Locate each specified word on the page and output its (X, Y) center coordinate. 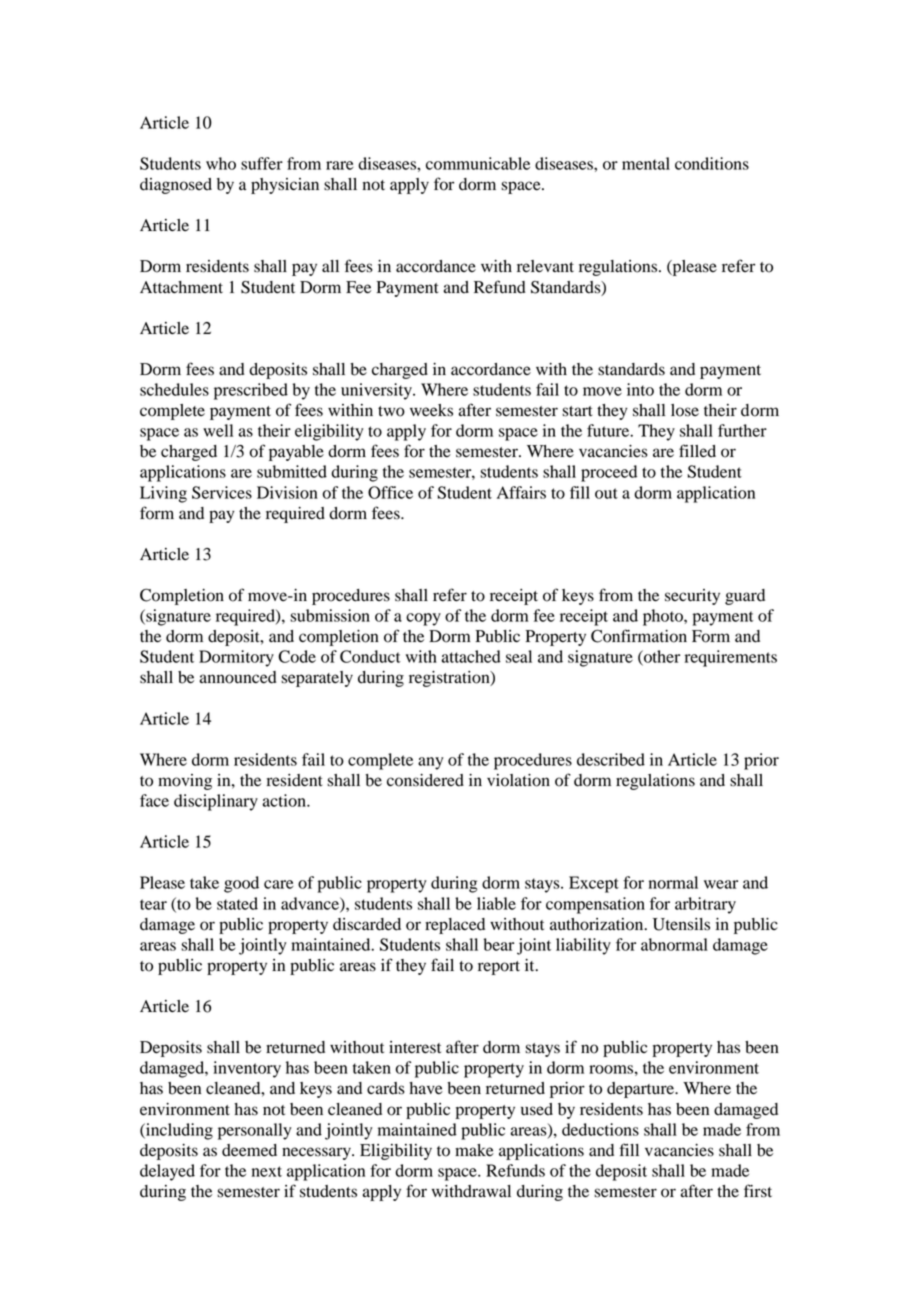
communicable (478, 163)
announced (238, 677)
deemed (249, 1150)
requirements (731, 658)
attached (471, 656)
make (474, 1150)
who (221, 163)
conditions (712, 163)
